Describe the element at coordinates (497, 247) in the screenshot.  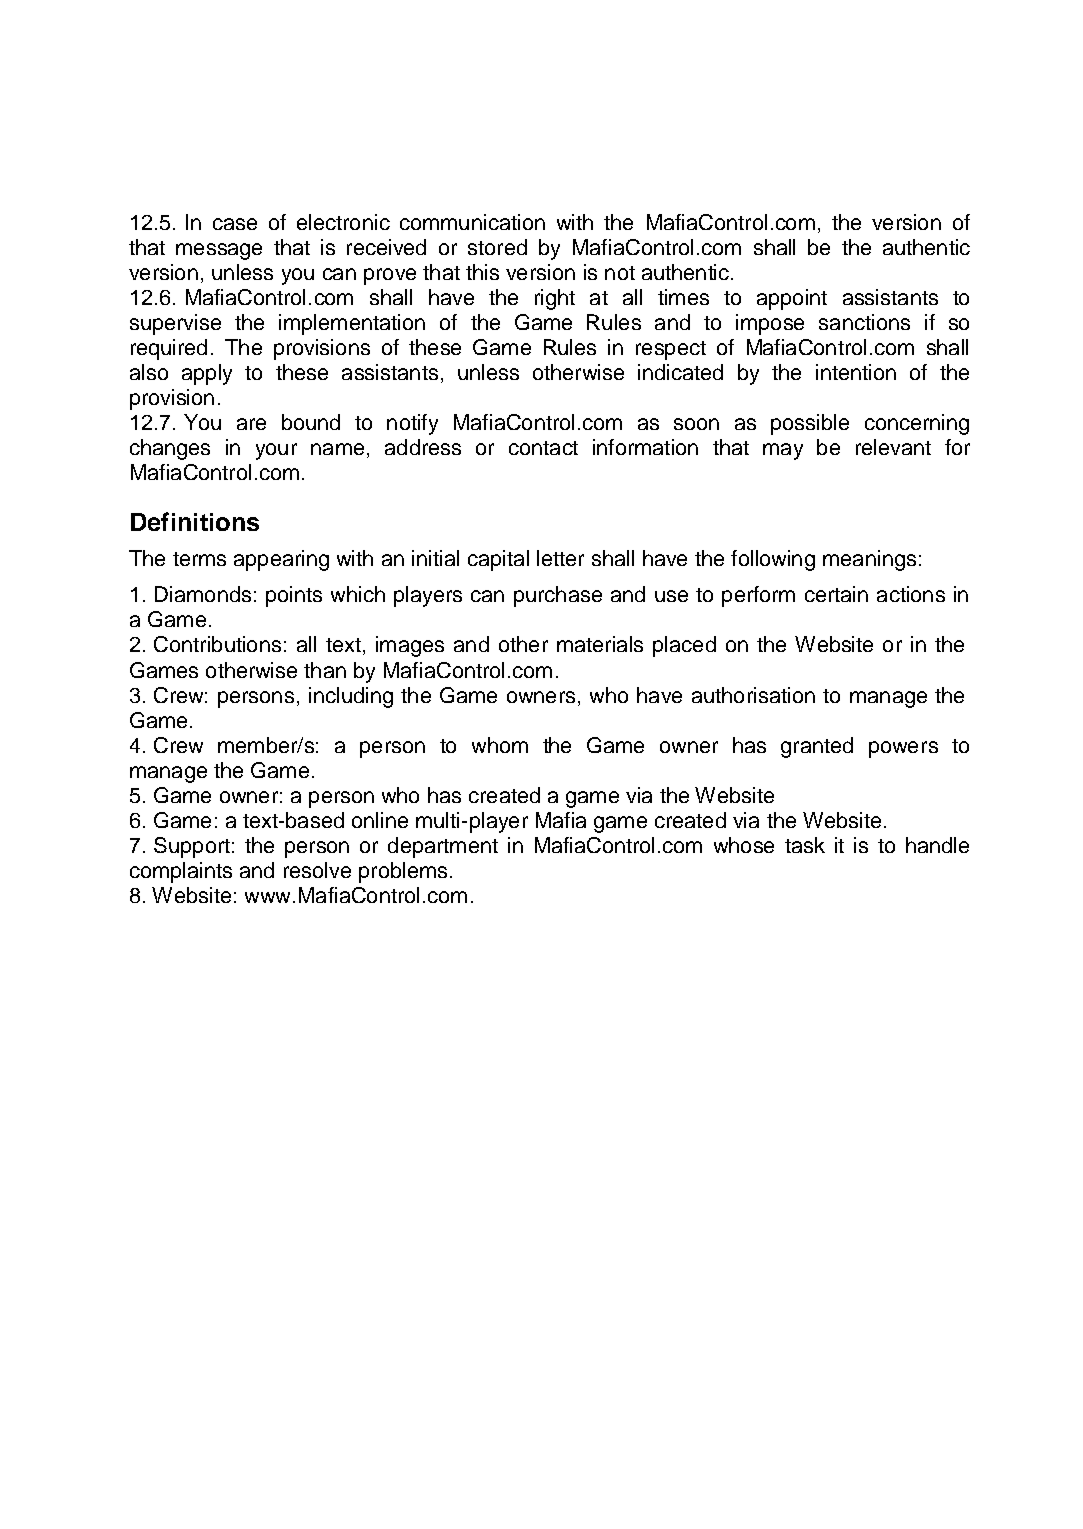
I see `stored` at that location.
